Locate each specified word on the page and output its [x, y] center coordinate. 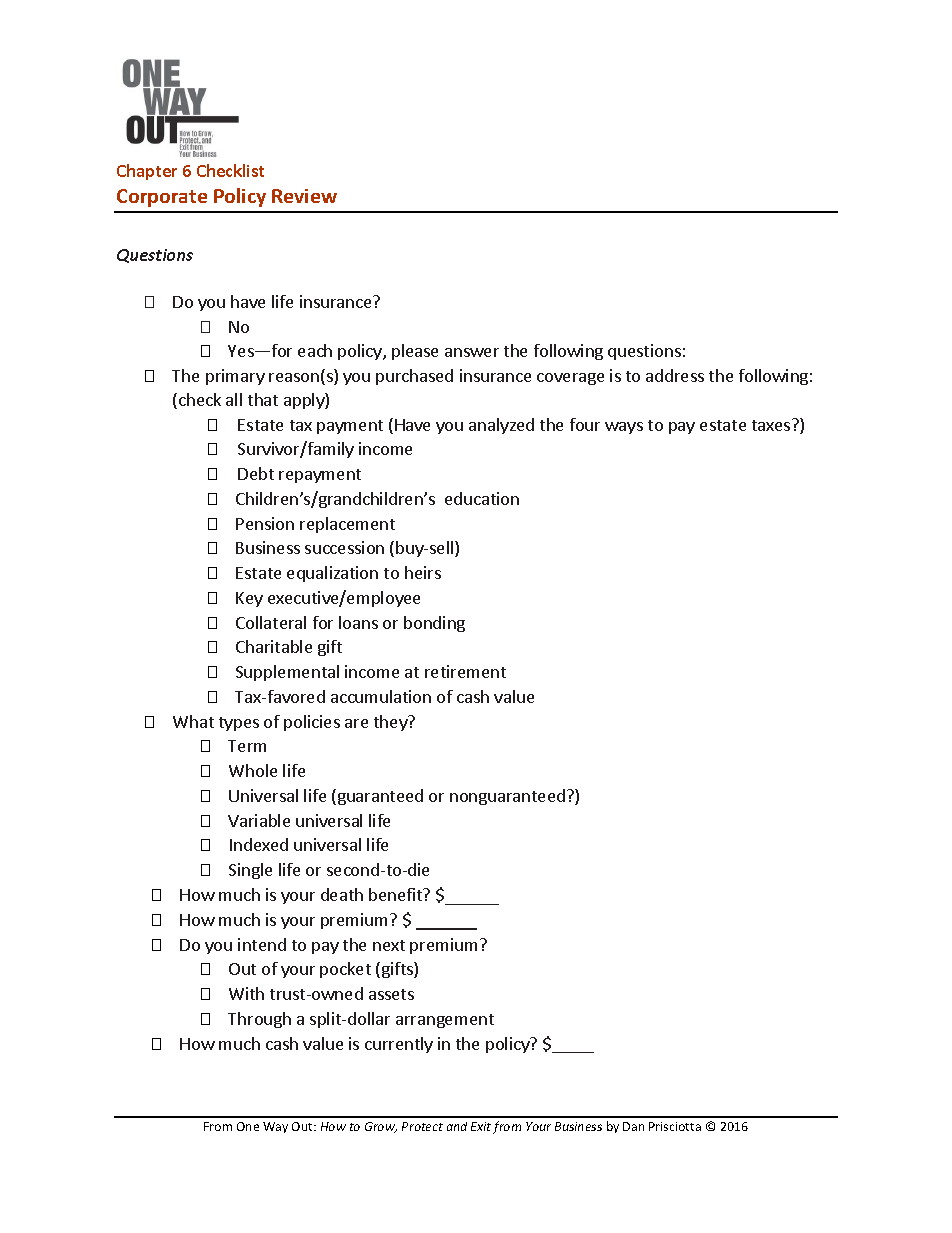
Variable [259, 820]
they [392, 723]
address [675, 375]
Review [304, 196]
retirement [465, 671]
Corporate [162, 198]
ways [624, 428]
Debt [256, 473]
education [482, 498]
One [248, 1126]
